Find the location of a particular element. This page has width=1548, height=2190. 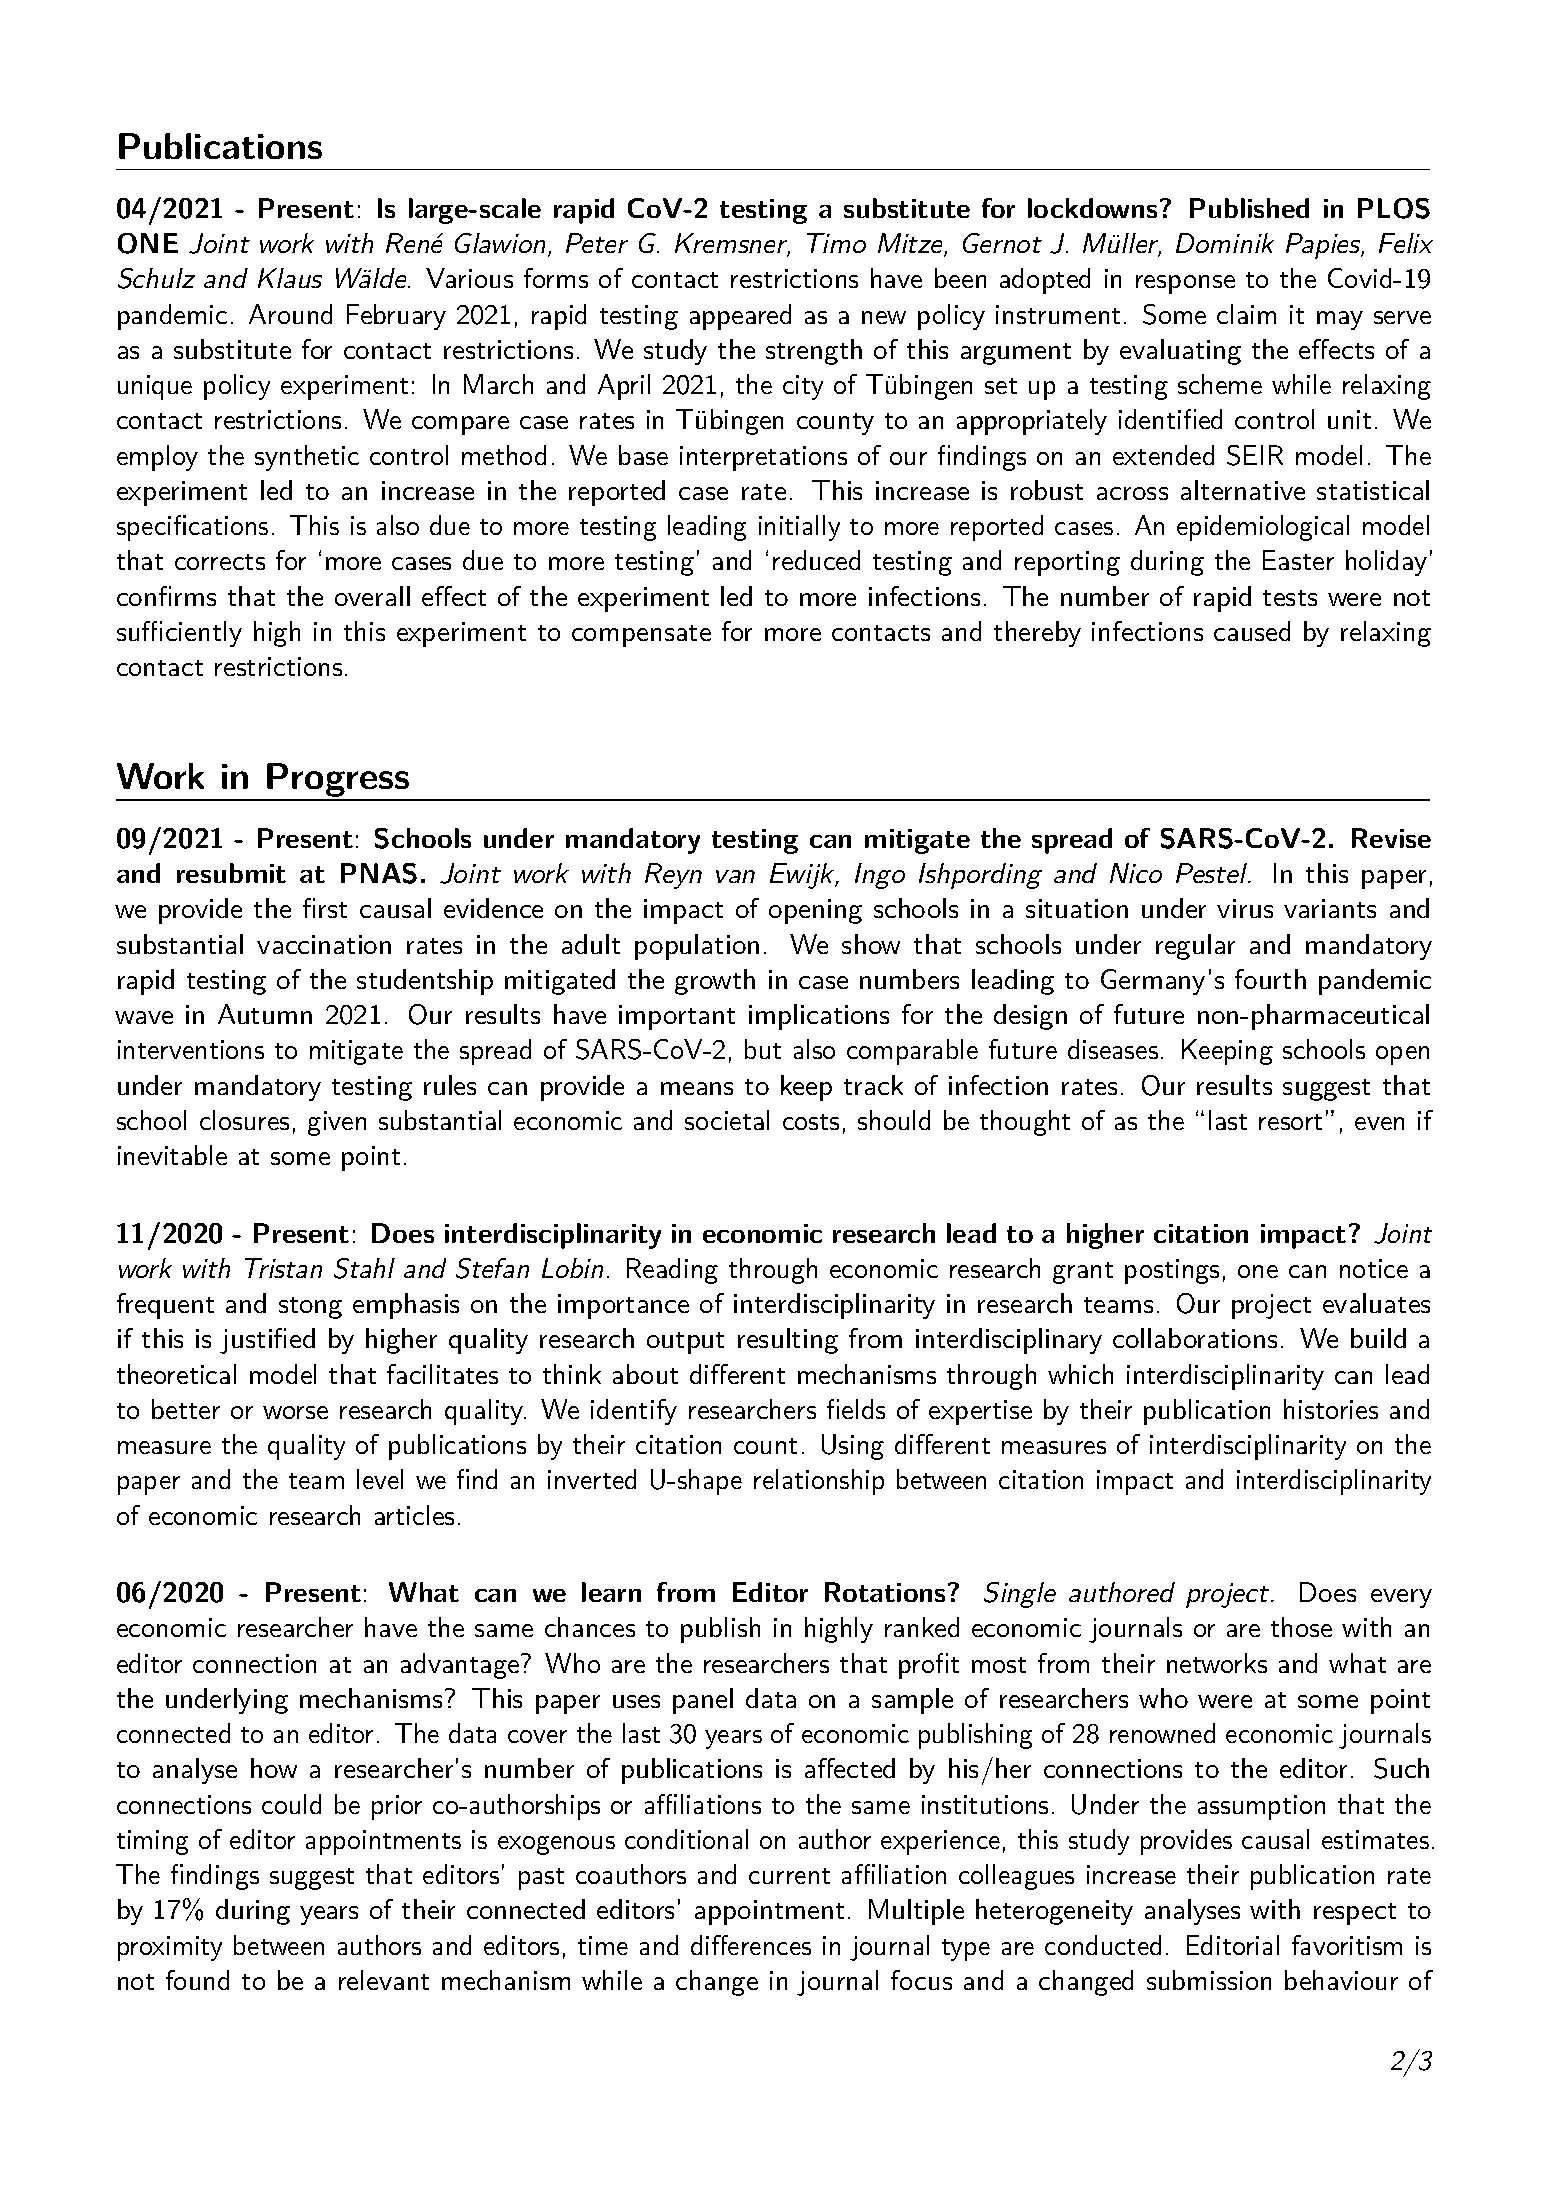

Timo is located at coordinates (836, 243).
